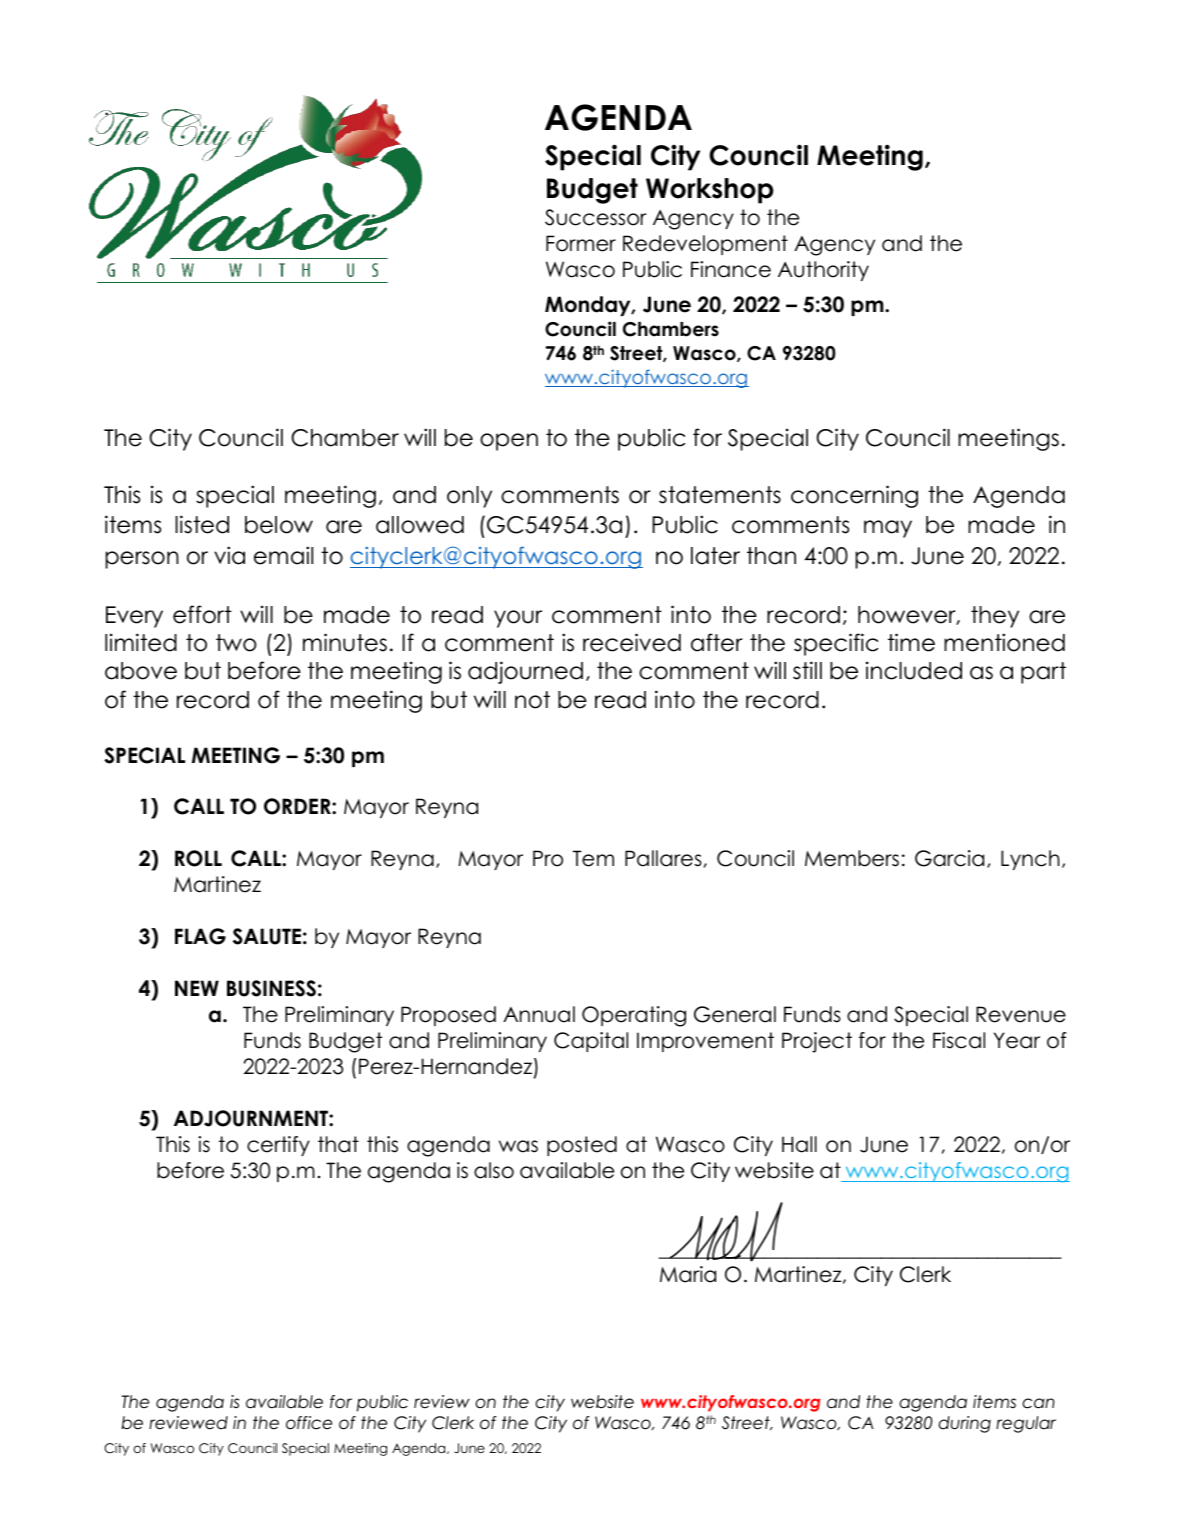 Image resolution: width=1179 pixels, height=1526 pixels. I want to click on Successor, so click(595, 217).
